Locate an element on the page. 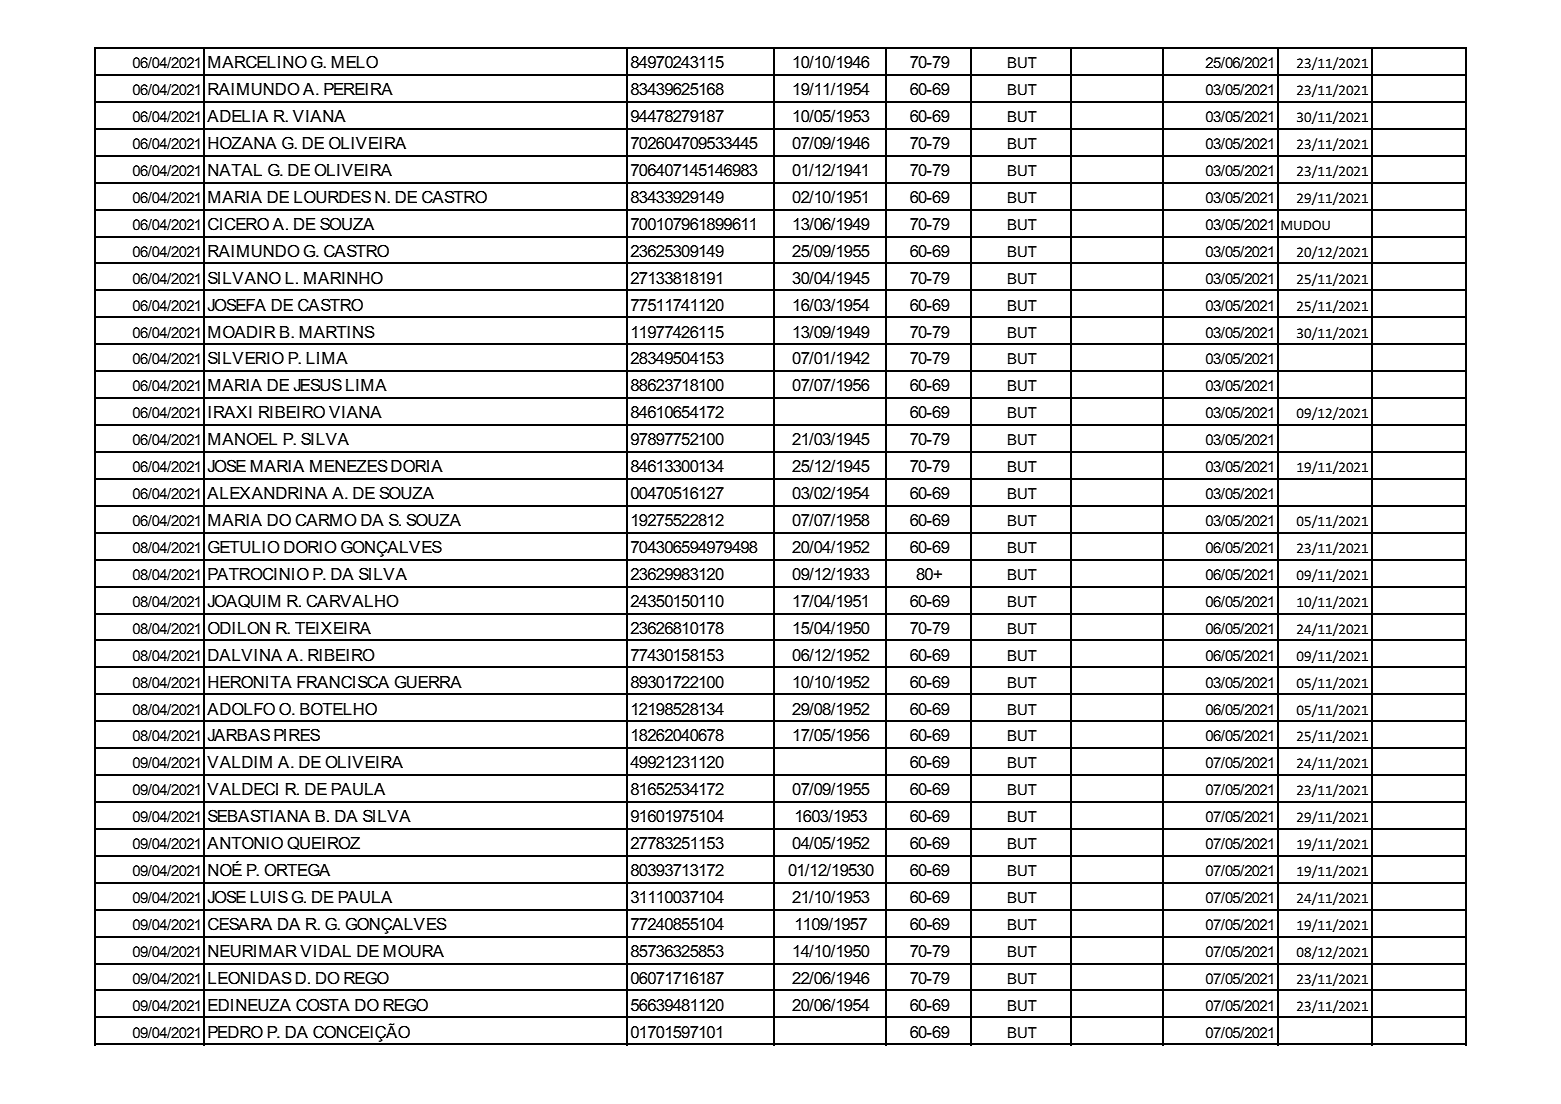 The width and height of the image is (1561, 1104). CARMO is located at coordinates (326, 520).
